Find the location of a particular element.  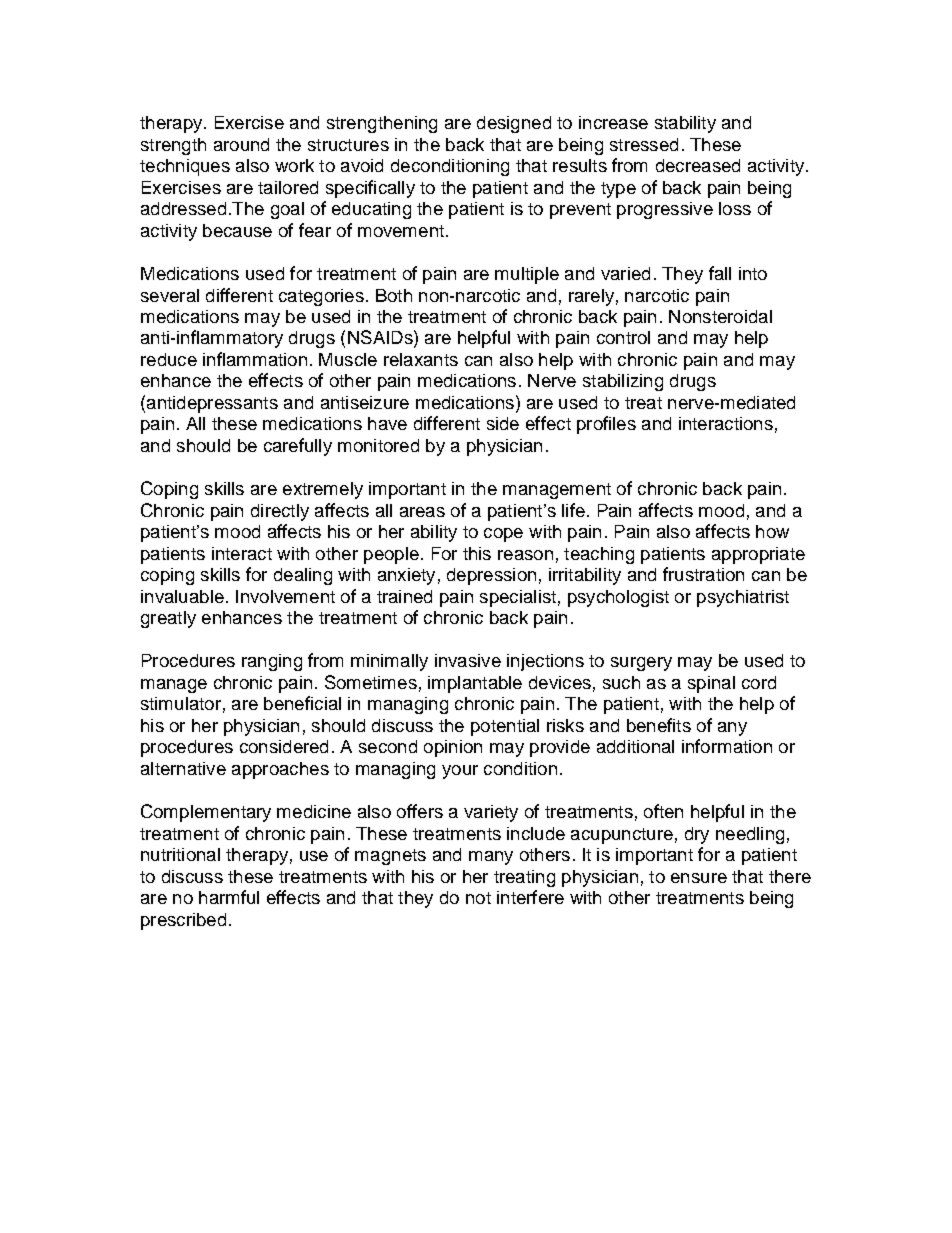

designed is located at coordinates (514, 124).
